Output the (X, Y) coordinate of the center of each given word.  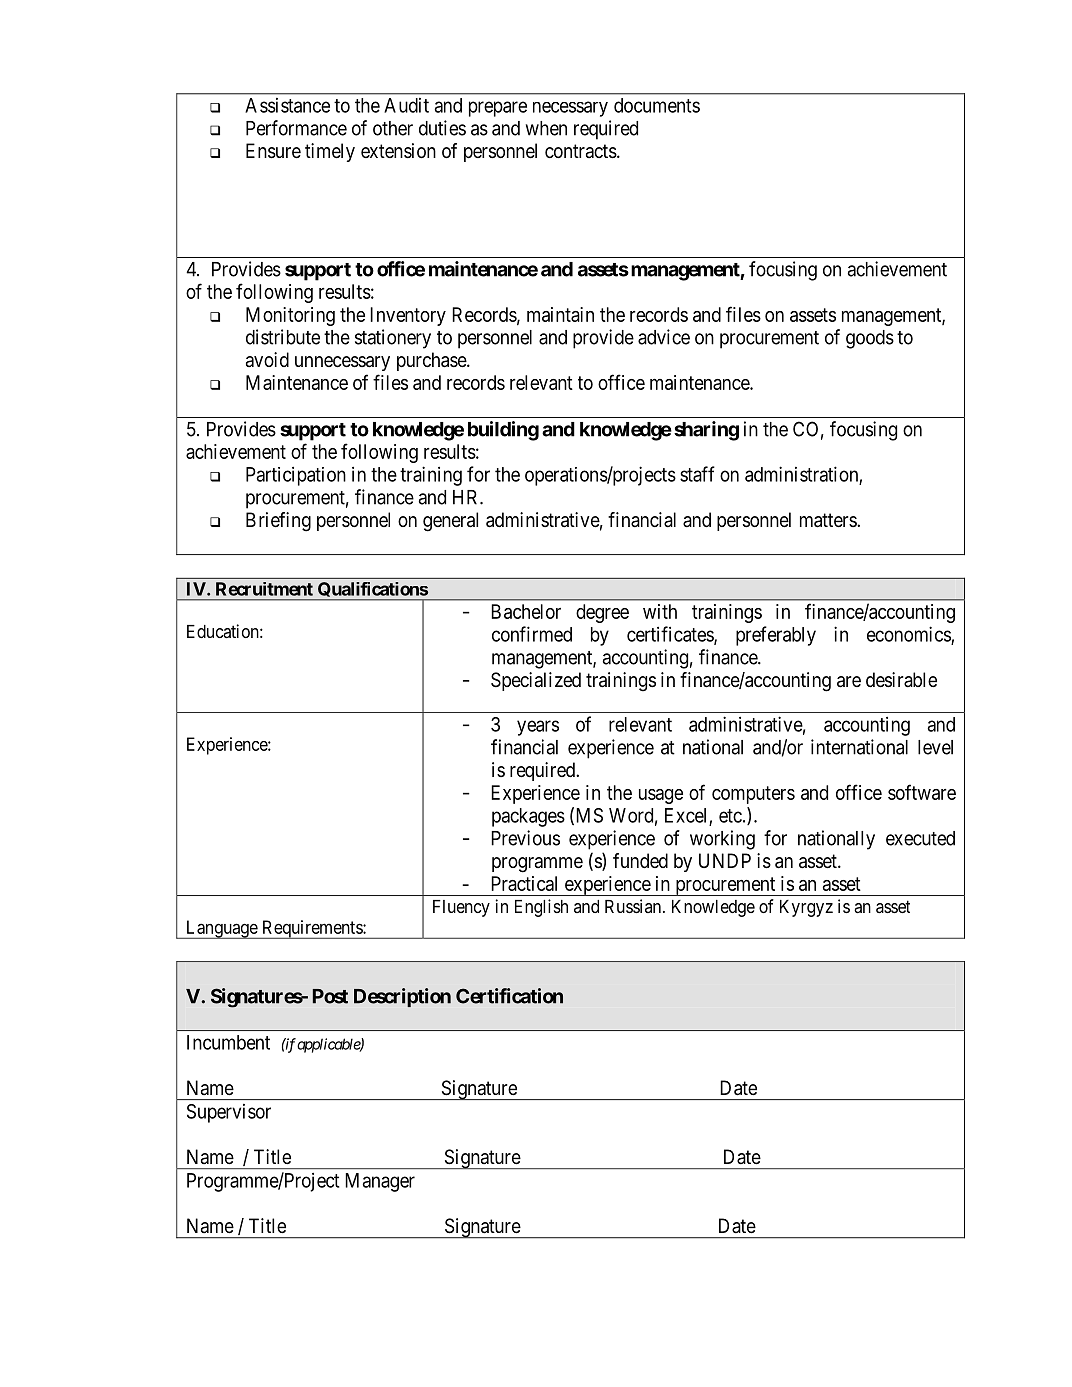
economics (909, 635)
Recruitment (264, 589)
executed (920, 838)
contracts (581, 151)
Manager (380, 1182)
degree (602, 613)
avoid (267, 359)
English (541, 908)
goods (870, 339)
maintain (560, 314)
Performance (296, 128)
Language (221, 929)
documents (657, 105)
